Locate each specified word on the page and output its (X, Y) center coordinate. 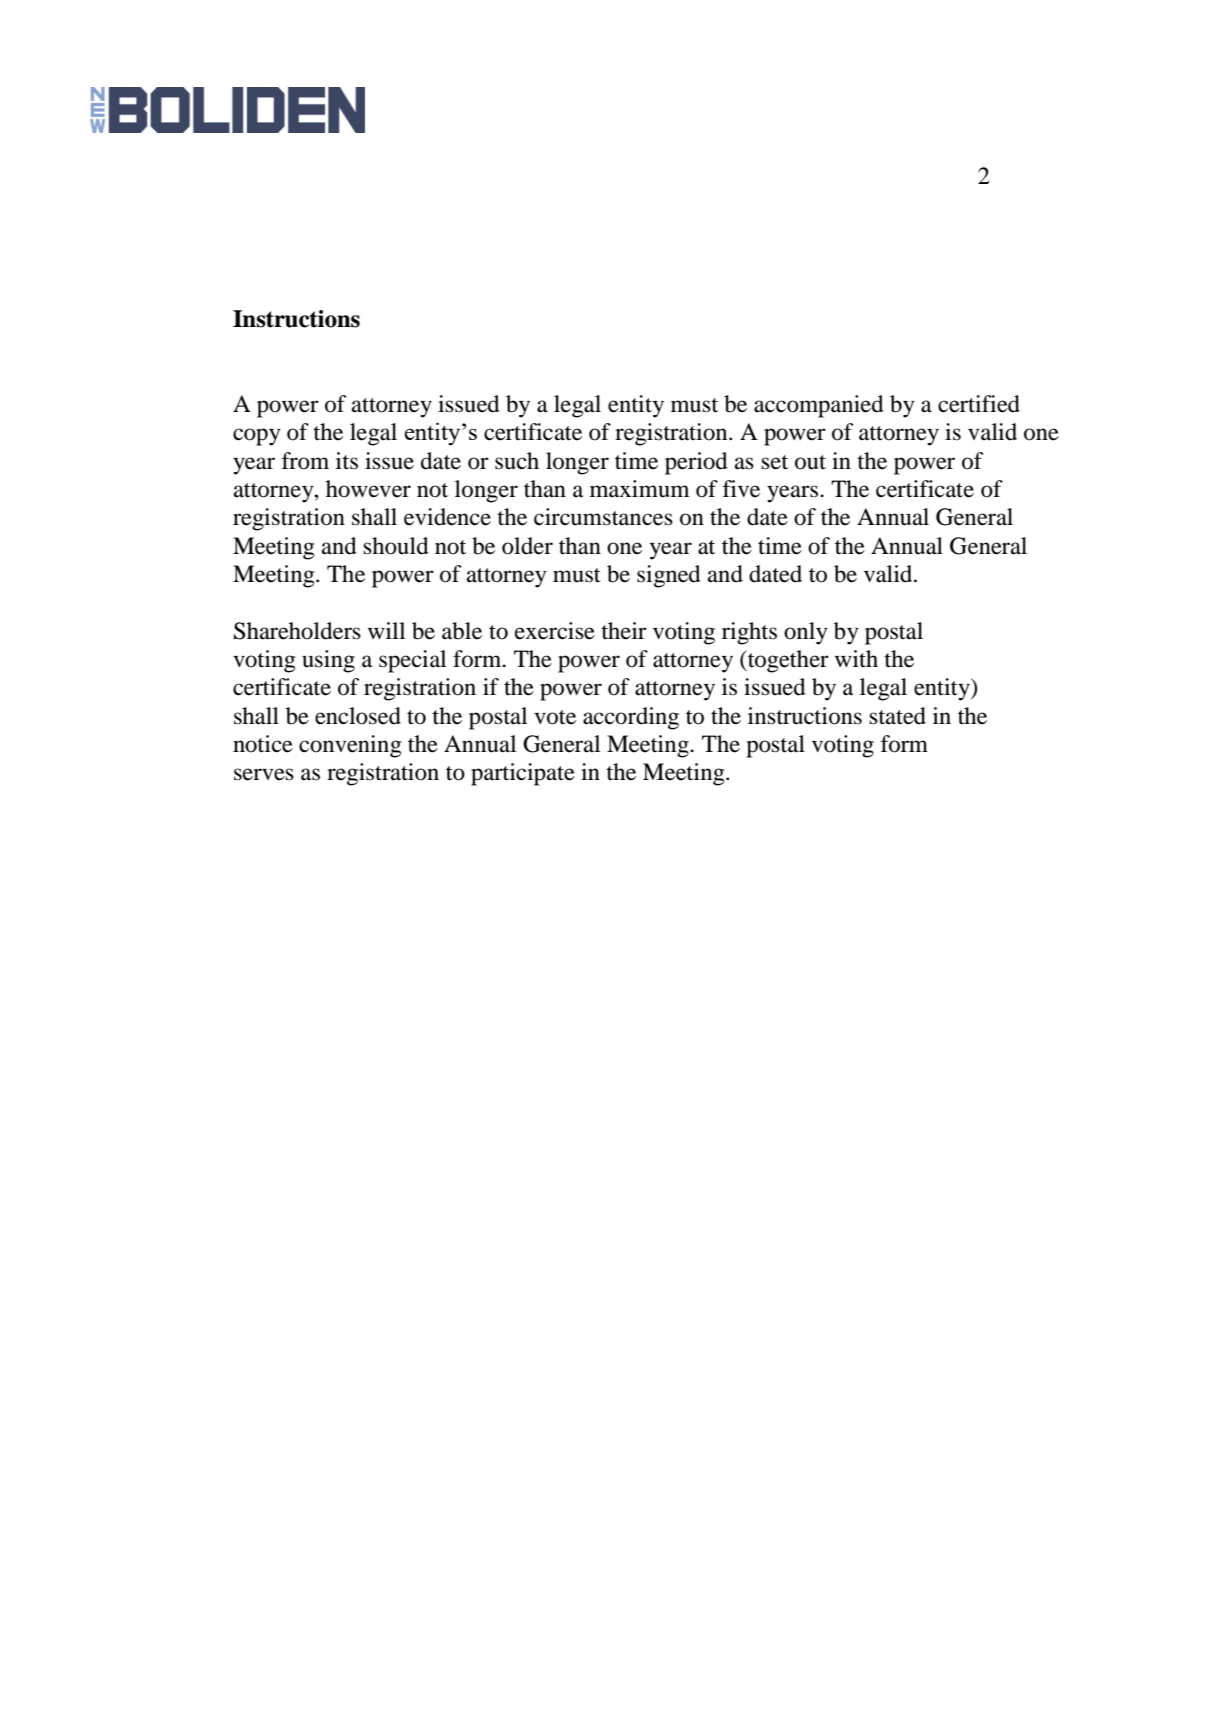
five (741, 489)
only (806, 633)
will (386, 630)
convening (350, 746)
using (328, 661)
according (631, 718)
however (368, 489)
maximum (640, 489)
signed (669, 576)
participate (523, 774)
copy (257, 437)
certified (979, 404)
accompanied (819, 406)
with (856, 658)
